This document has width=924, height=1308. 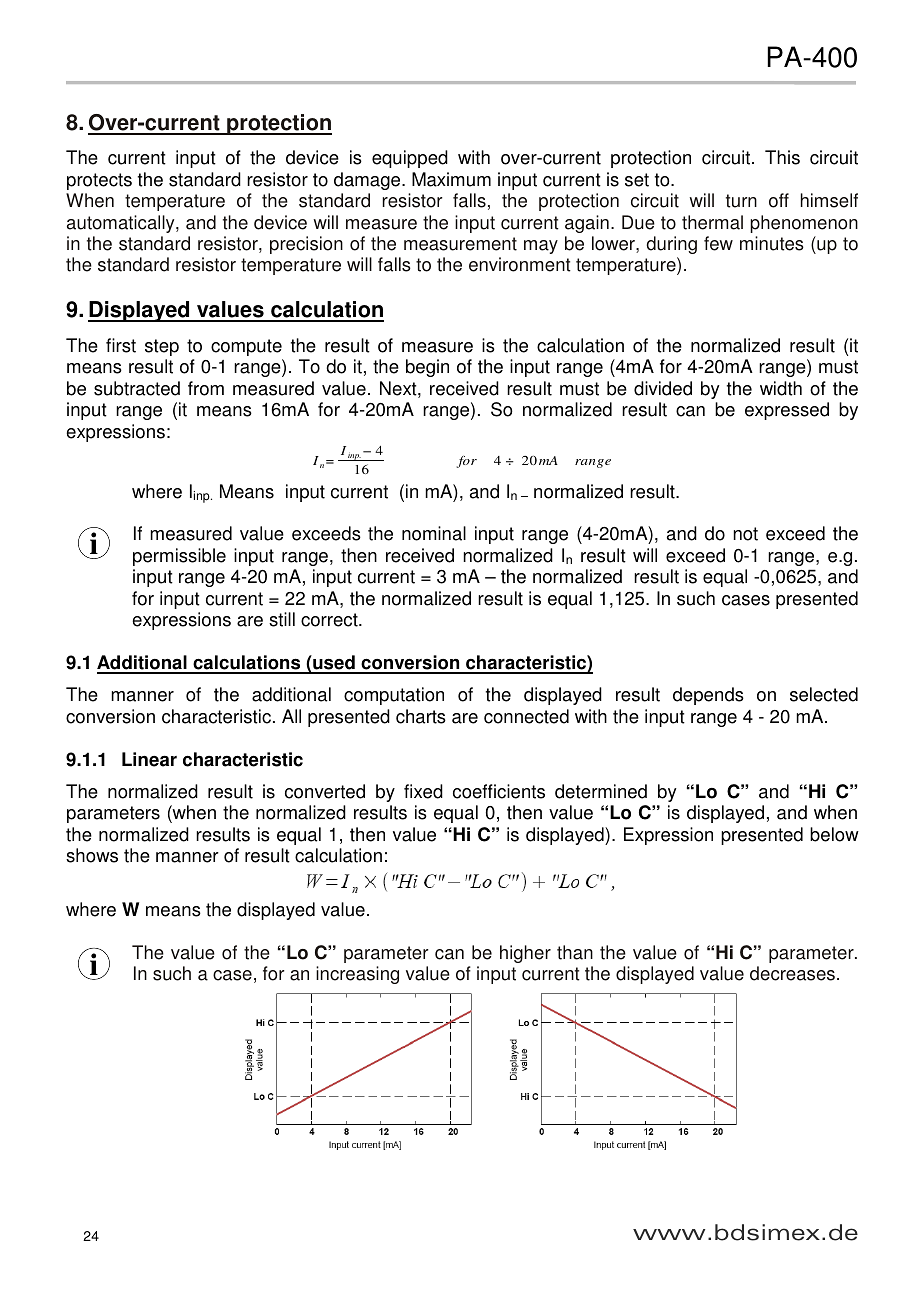 What do you see at coordinates (206, 388) in the document?
I see `from` at bounding box center [206, 388].
